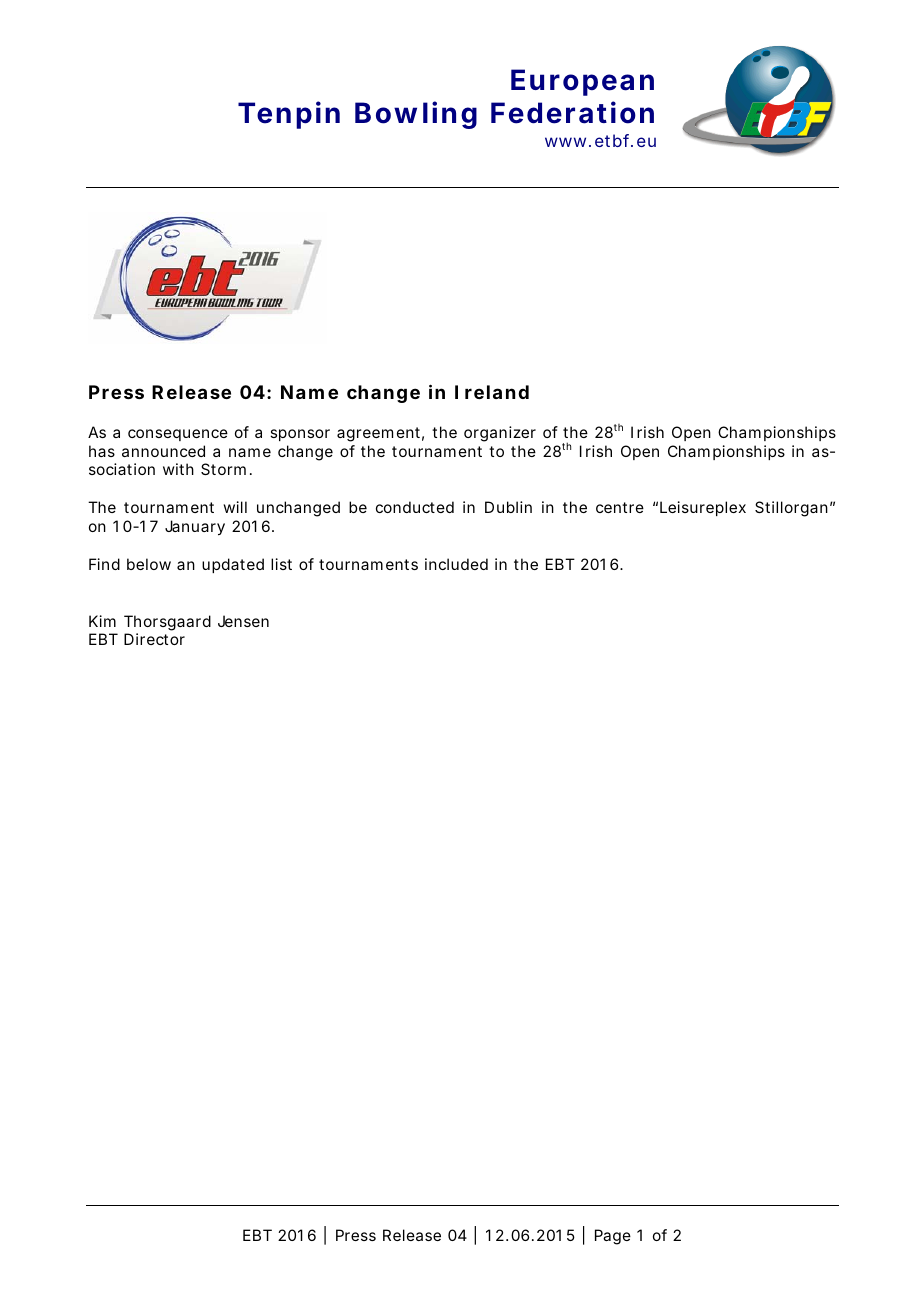 The image size is (924, 1308). Describe the element at coordinates (456, 564) in the image. I see `included` at that location.
